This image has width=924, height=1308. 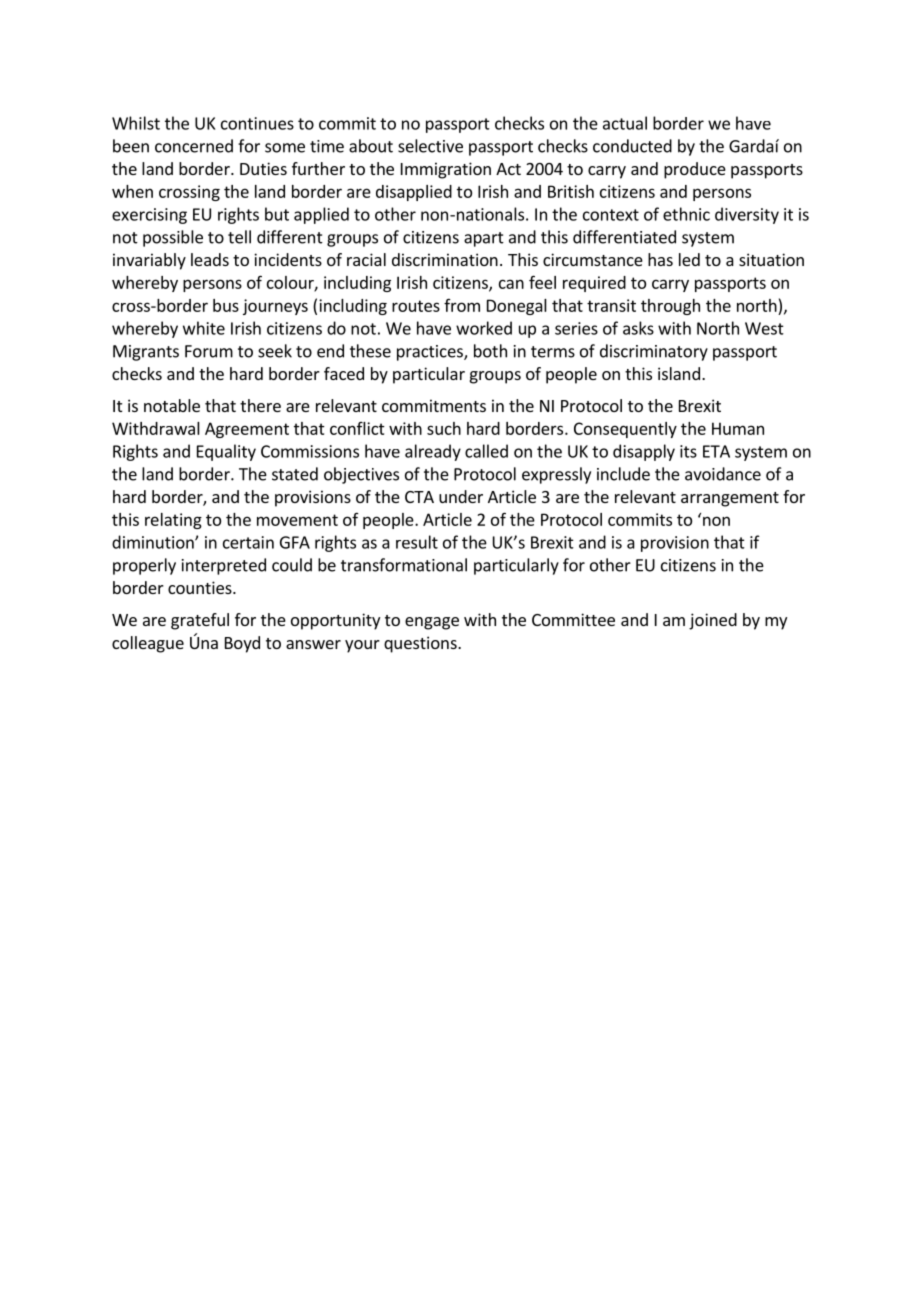 What do you see at coordinates (632, 146) in the image?
I see `conducted` at bounding box center [632, 146].
